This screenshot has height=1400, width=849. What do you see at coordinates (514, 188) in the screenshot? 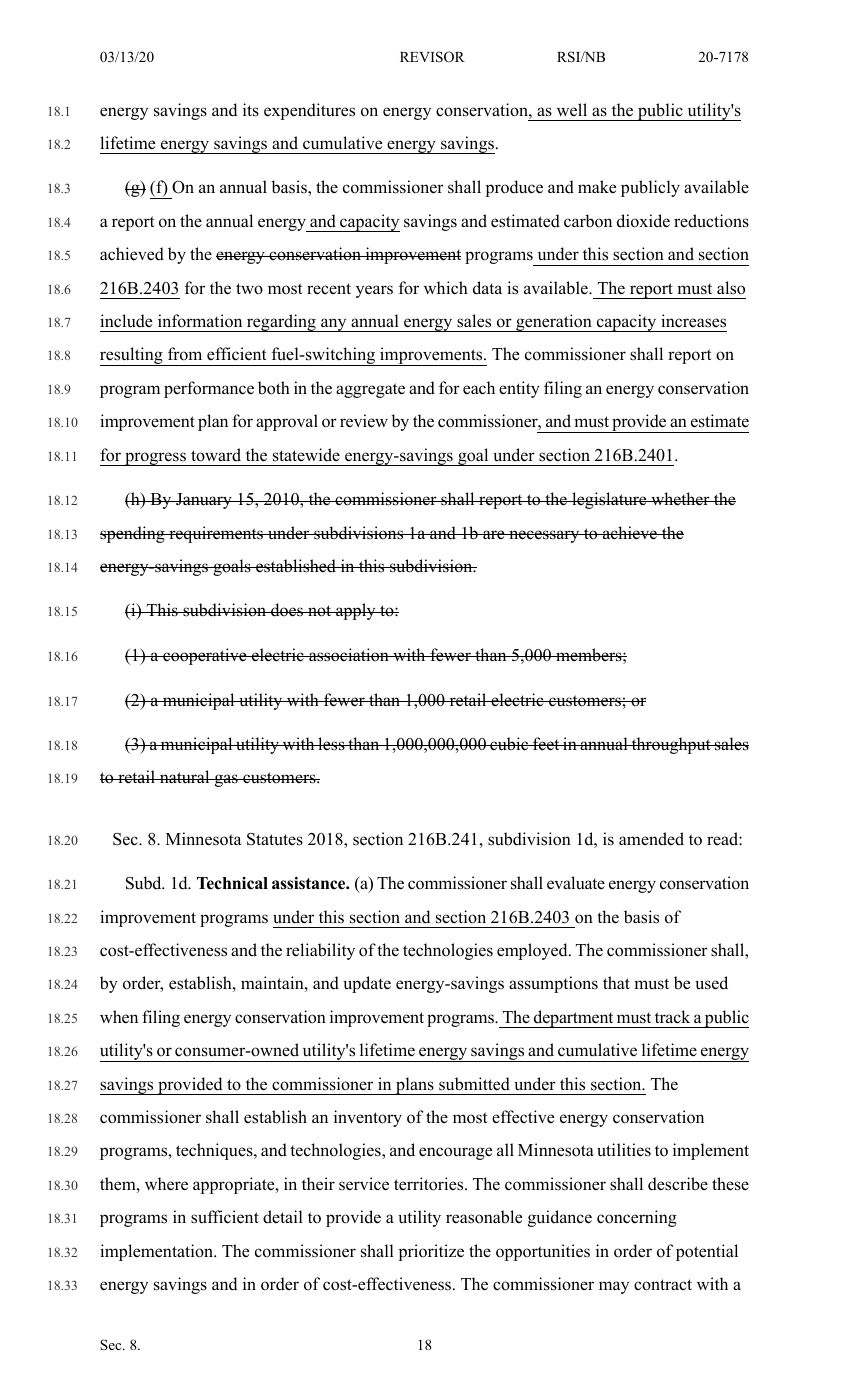
I see `produce` at bounding box center [514, 188].
